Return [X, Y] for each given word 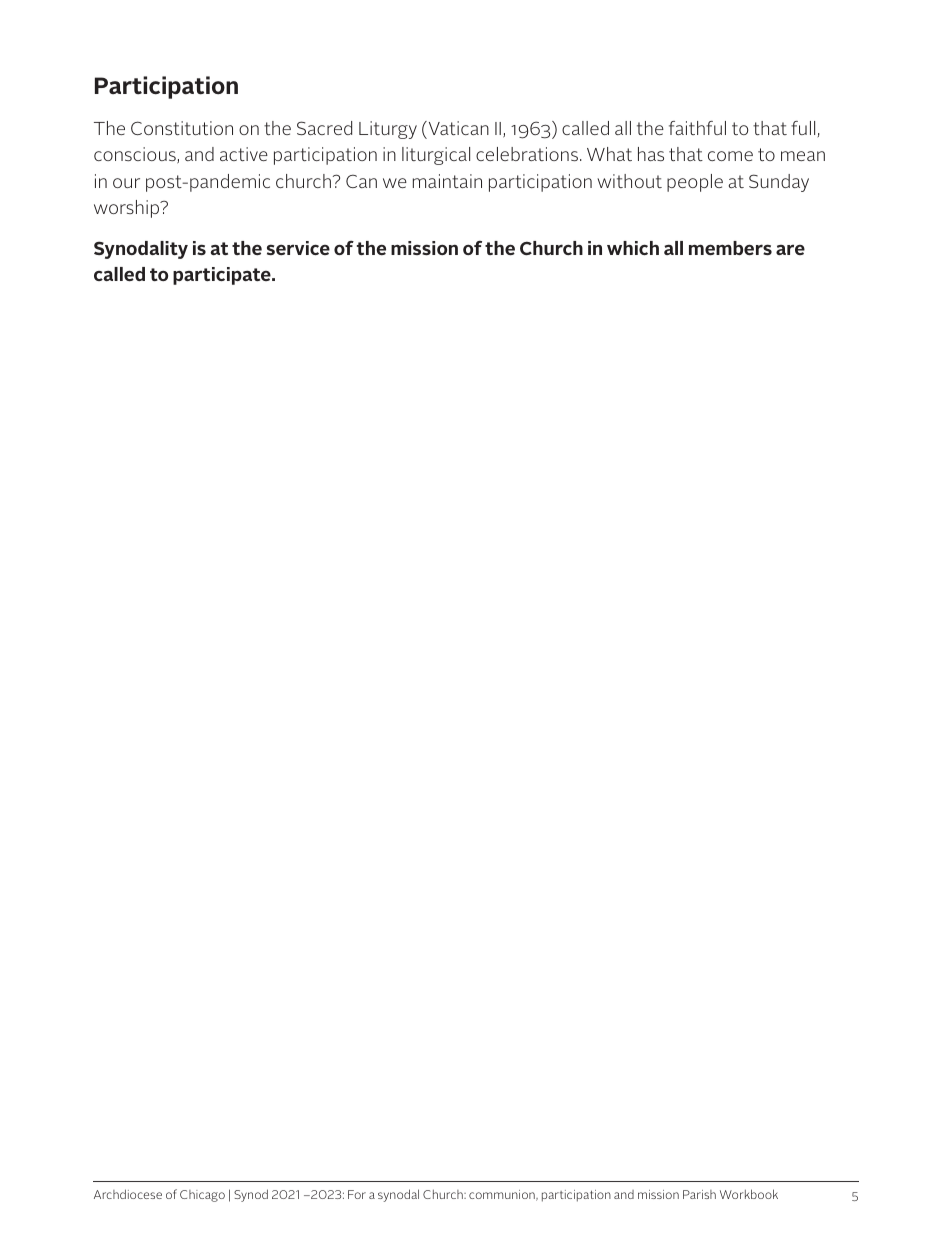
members [730, 248]
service [298, 248]
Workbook [749, 1194]
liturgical [436, 156]
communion [503, 1195]
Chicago [202, 1196]
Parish [699, 1194]
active [244, 154]
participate [223, 276]
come [730, 156]
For [357, 1194]
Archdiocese [128, 1194]
